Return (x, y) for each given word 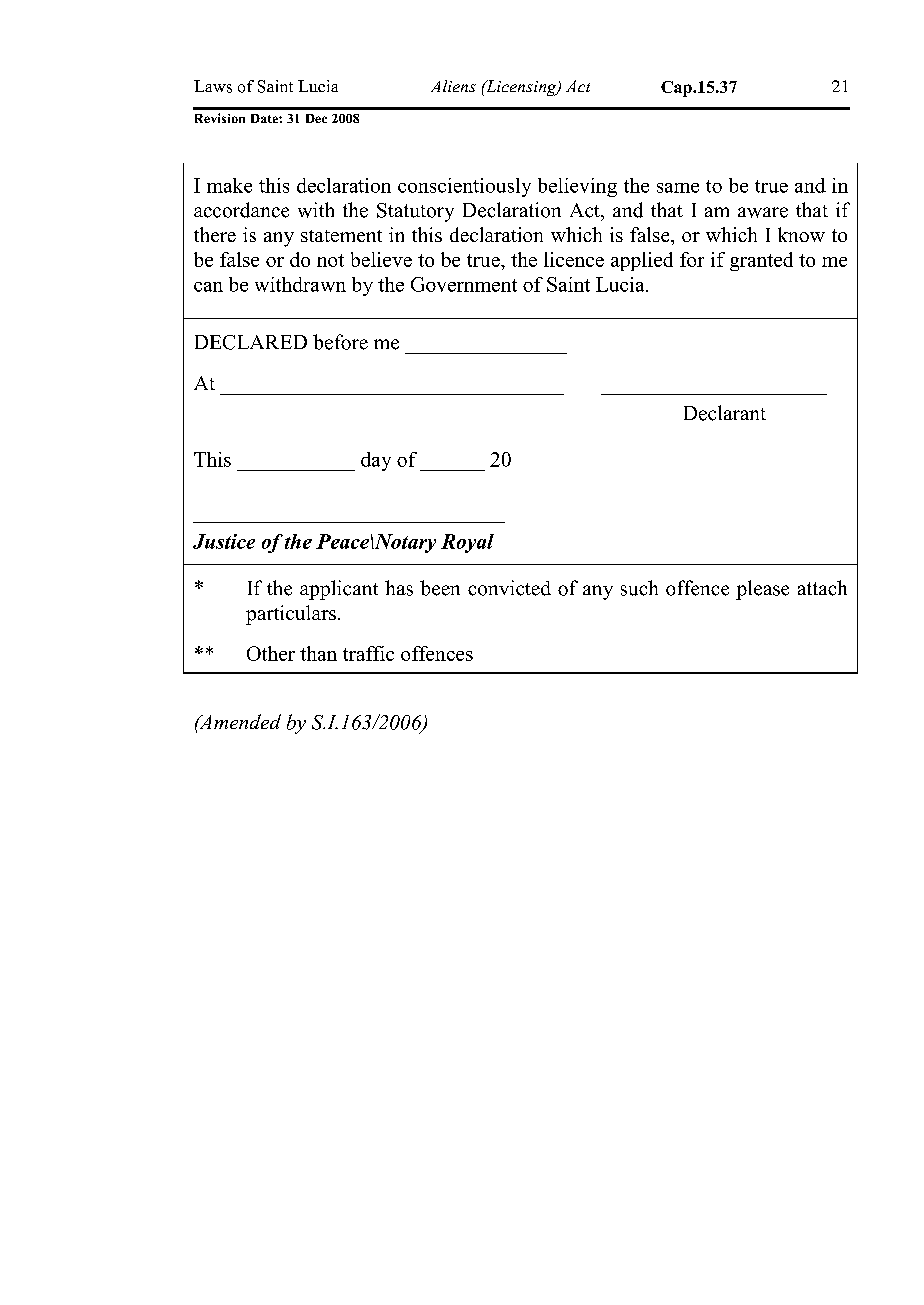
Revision (220, 118)
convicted (509, 588)
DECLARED (251, 342)
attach (822, 588)
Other (271, 653)
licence (574, 259)
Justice (224, 541)
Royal (467, 543)
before (340, 342)
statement (341, 236)
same (678, 188)
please (762, 590)
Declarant (725, 413)
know (801, 234)
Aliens (453, 86)
